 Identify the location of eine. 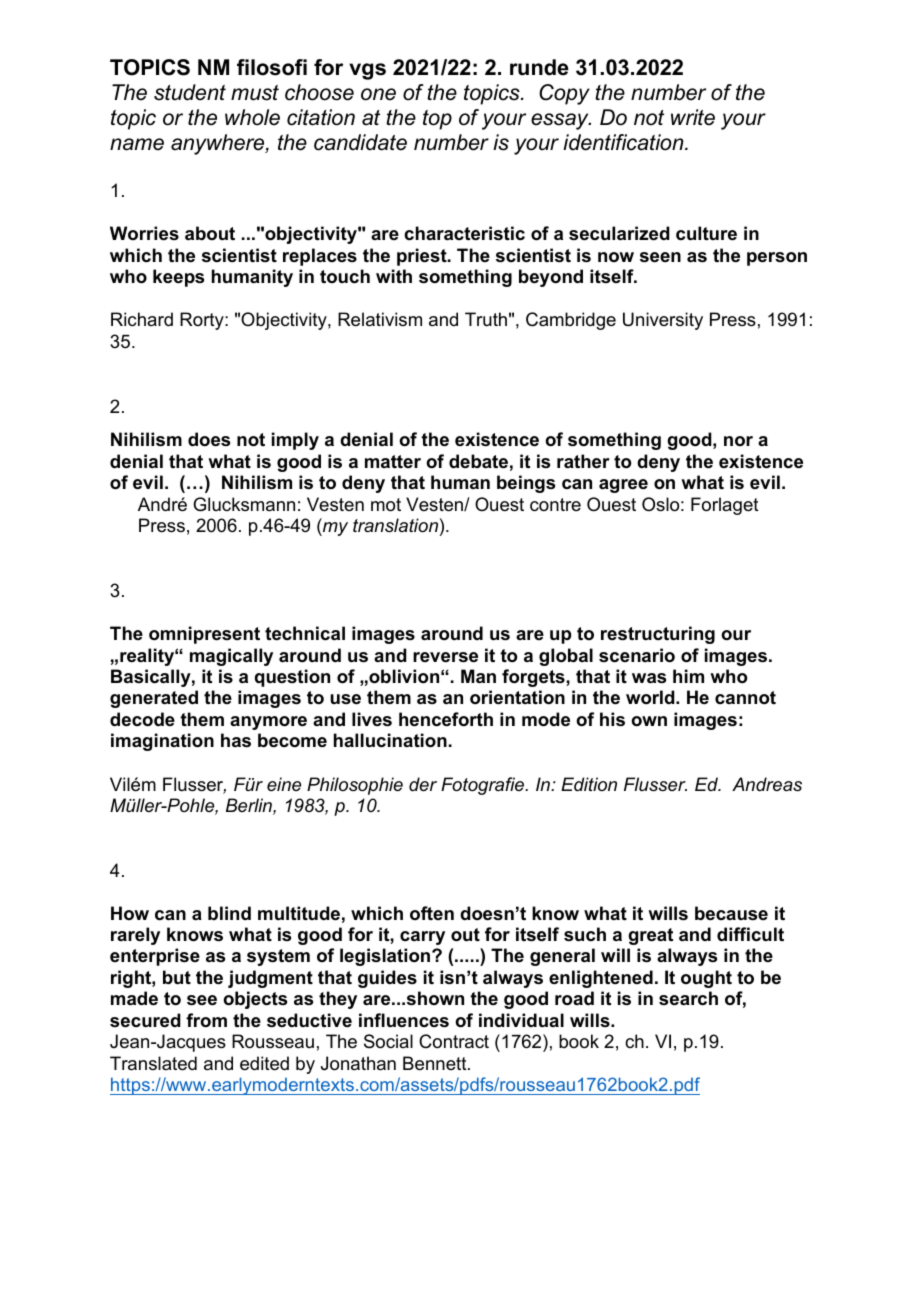
(284, 784).
